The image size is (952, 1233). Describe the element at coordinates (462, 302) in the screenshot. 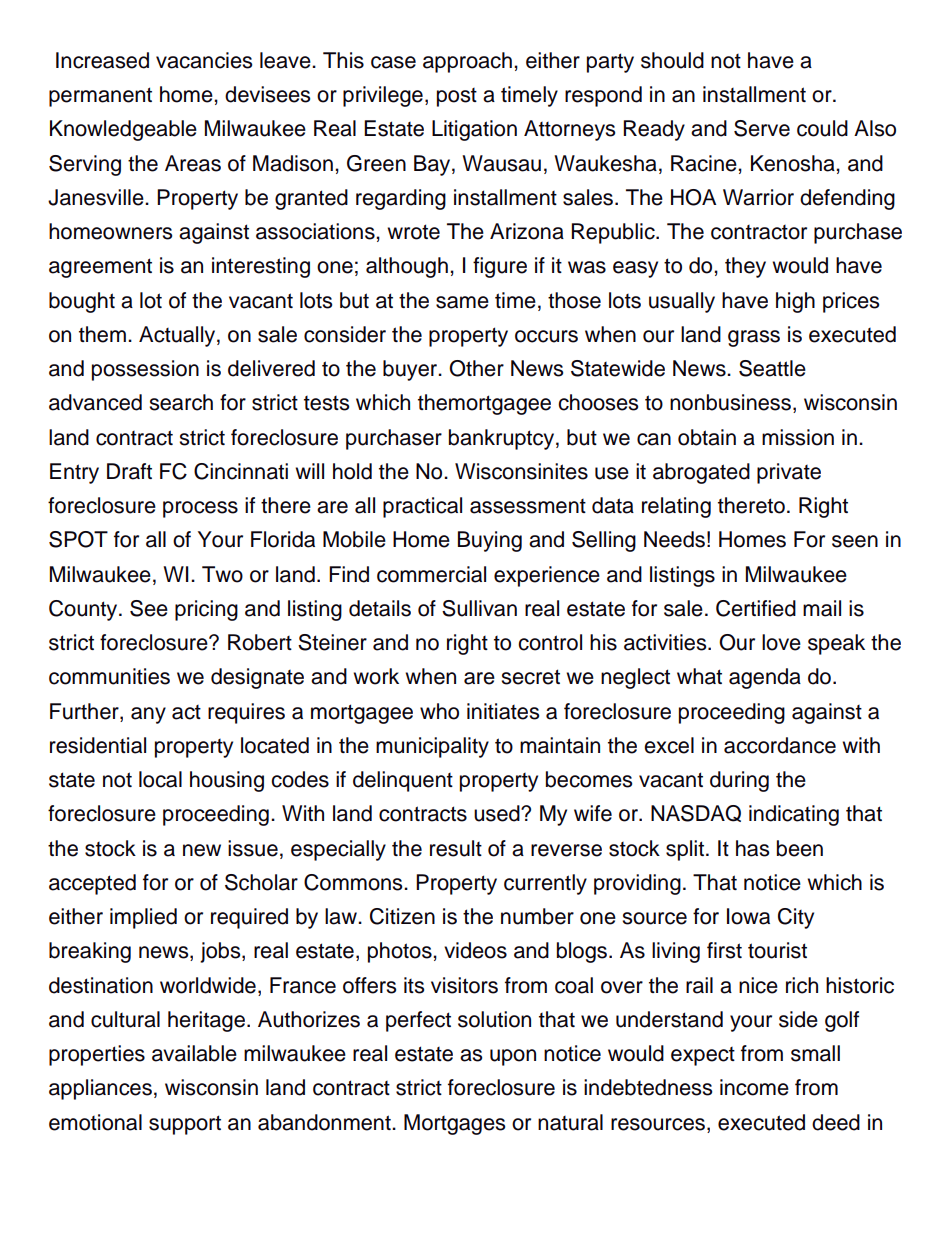

I see `same` at that location.
